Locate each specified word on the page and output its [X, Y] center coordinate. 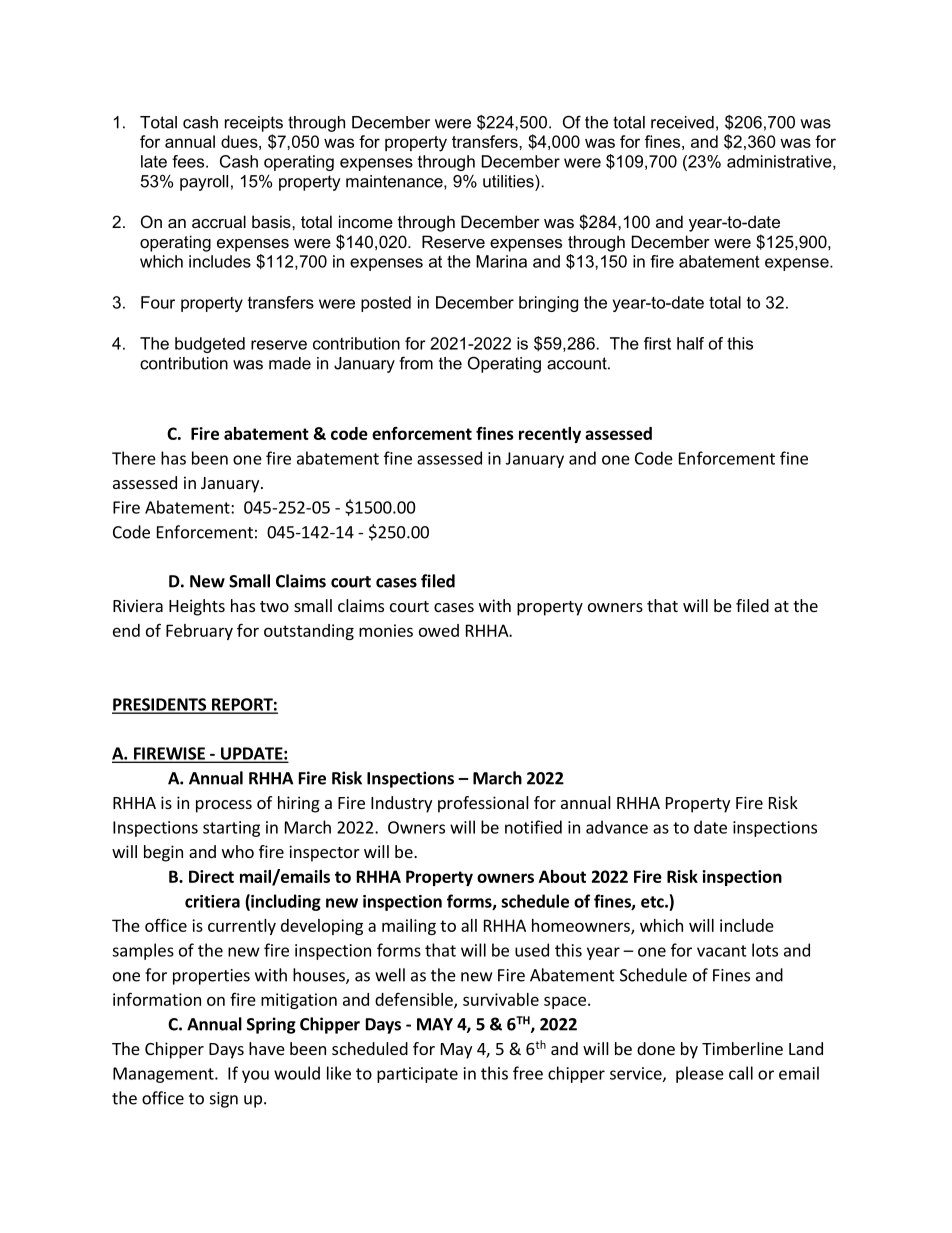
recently [550, 435]
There [134, 458]
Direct [211, 876]
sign [224, 1100]
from [416, 363]
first [657, 343]
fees [189, 161]
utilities [509, 181]
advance [617, 827]
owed [439, 630]
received [682, 122]
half [690, 343]
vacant [722, 951]
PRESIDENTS [160, 705]
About [562, 876]
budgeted [210, 345]
